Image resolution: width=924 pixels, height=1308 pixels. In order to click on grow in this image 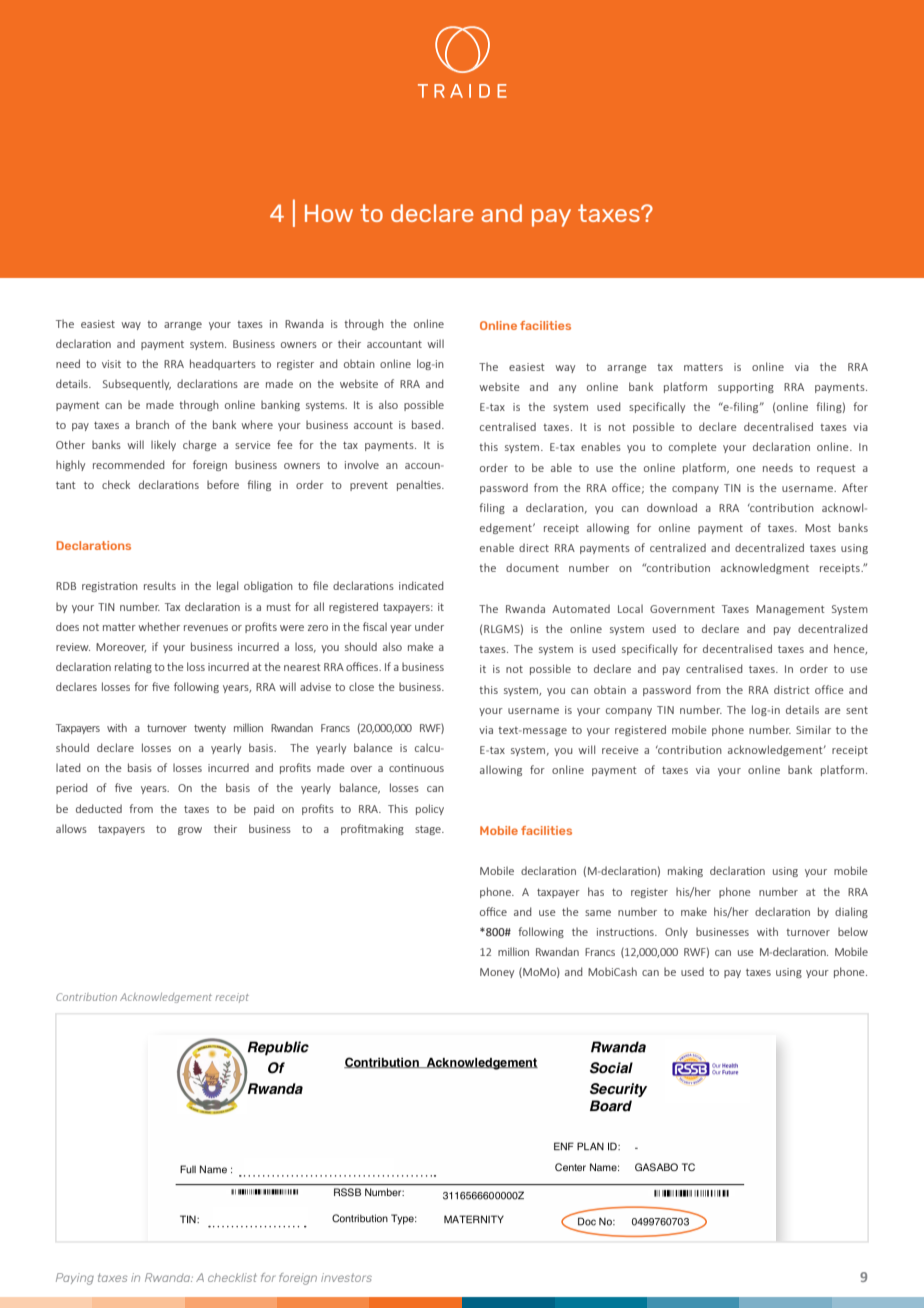, I will do `click(190, 831)`.
